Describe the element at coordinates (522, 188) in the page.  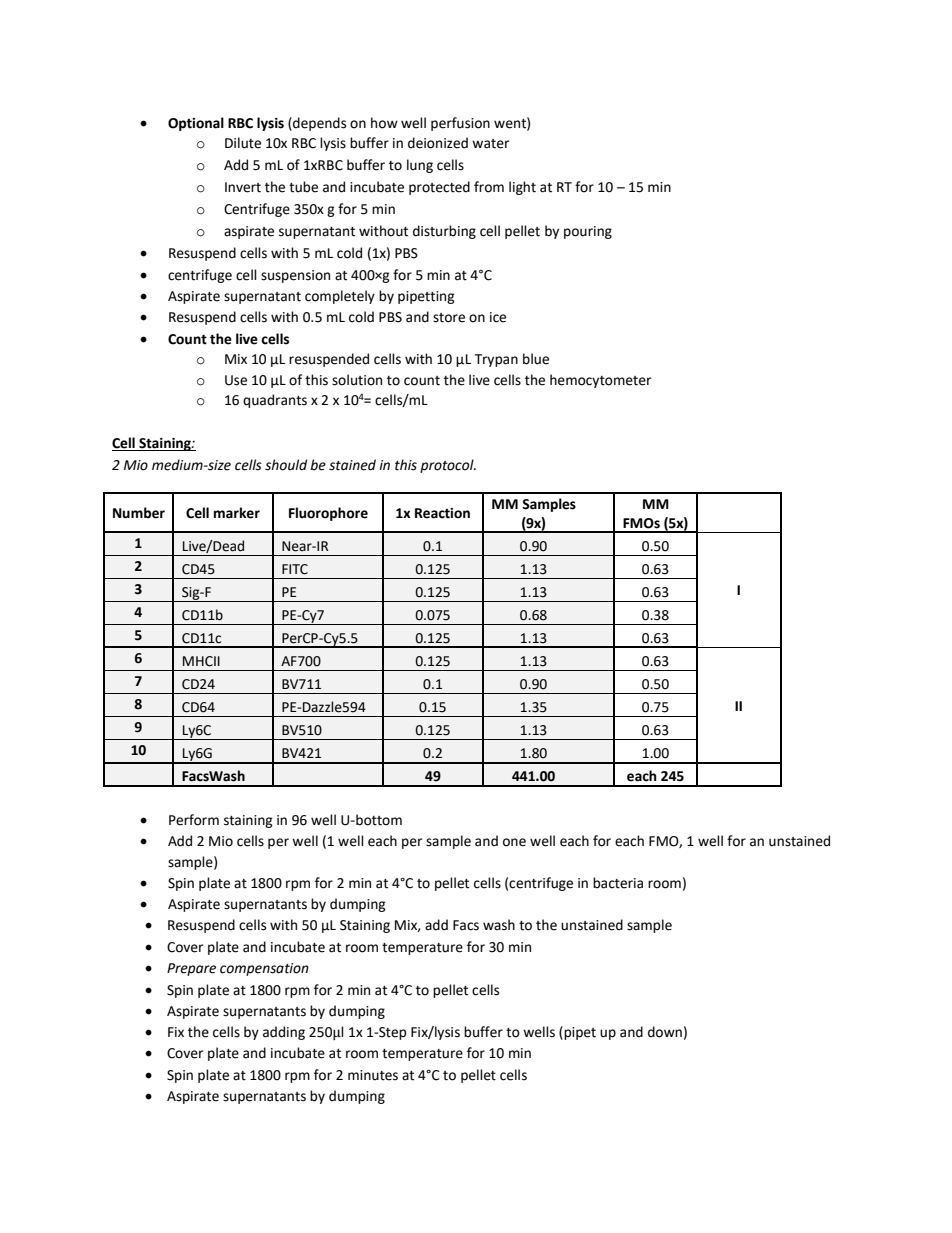
I see `light` at that location.
